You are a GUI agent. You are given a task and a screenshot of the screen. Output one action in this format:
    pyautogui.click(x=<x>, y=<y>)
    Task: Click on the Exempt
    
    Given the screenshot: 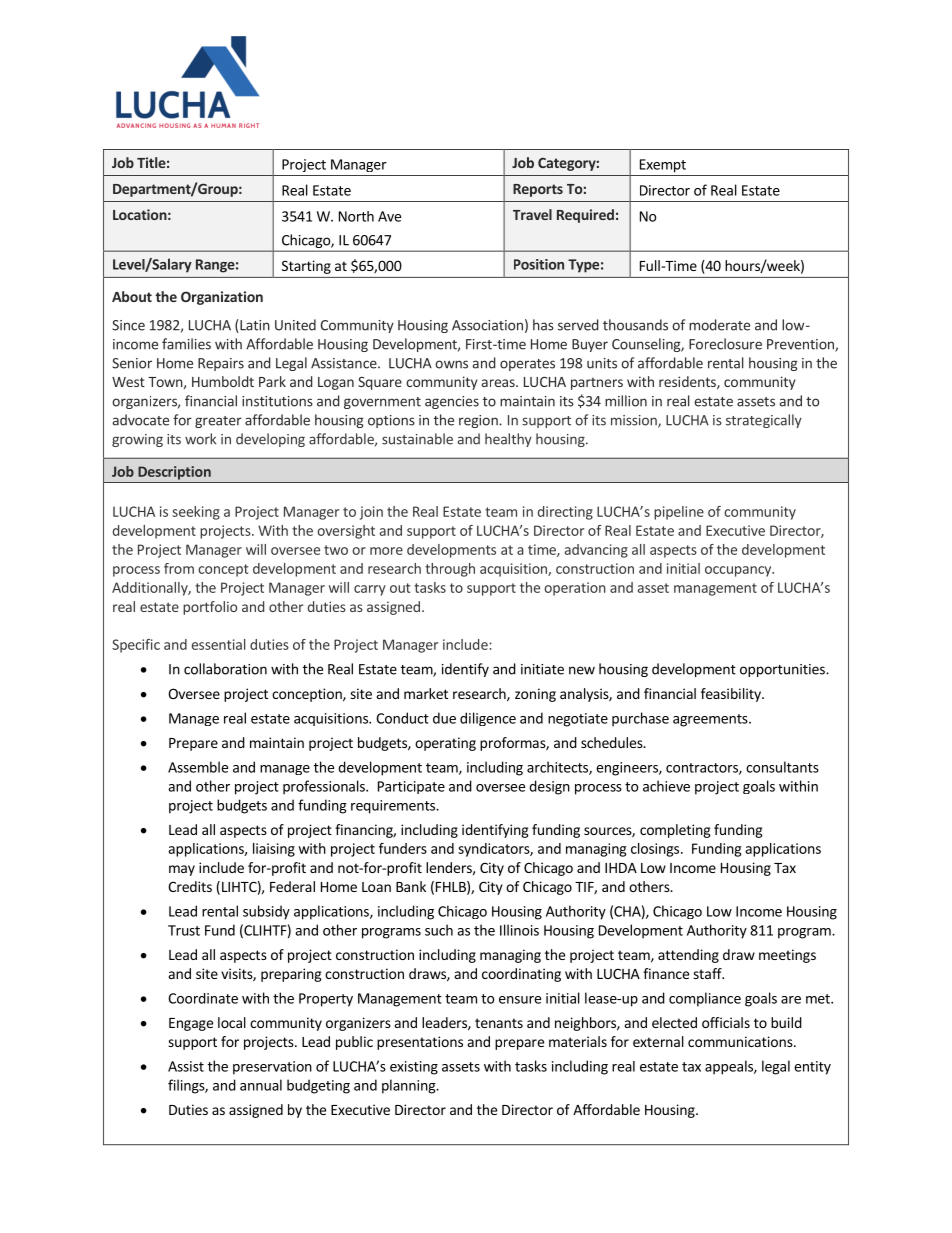 What is the action you would take?
    pyautogui.click(x=663, y=166)
